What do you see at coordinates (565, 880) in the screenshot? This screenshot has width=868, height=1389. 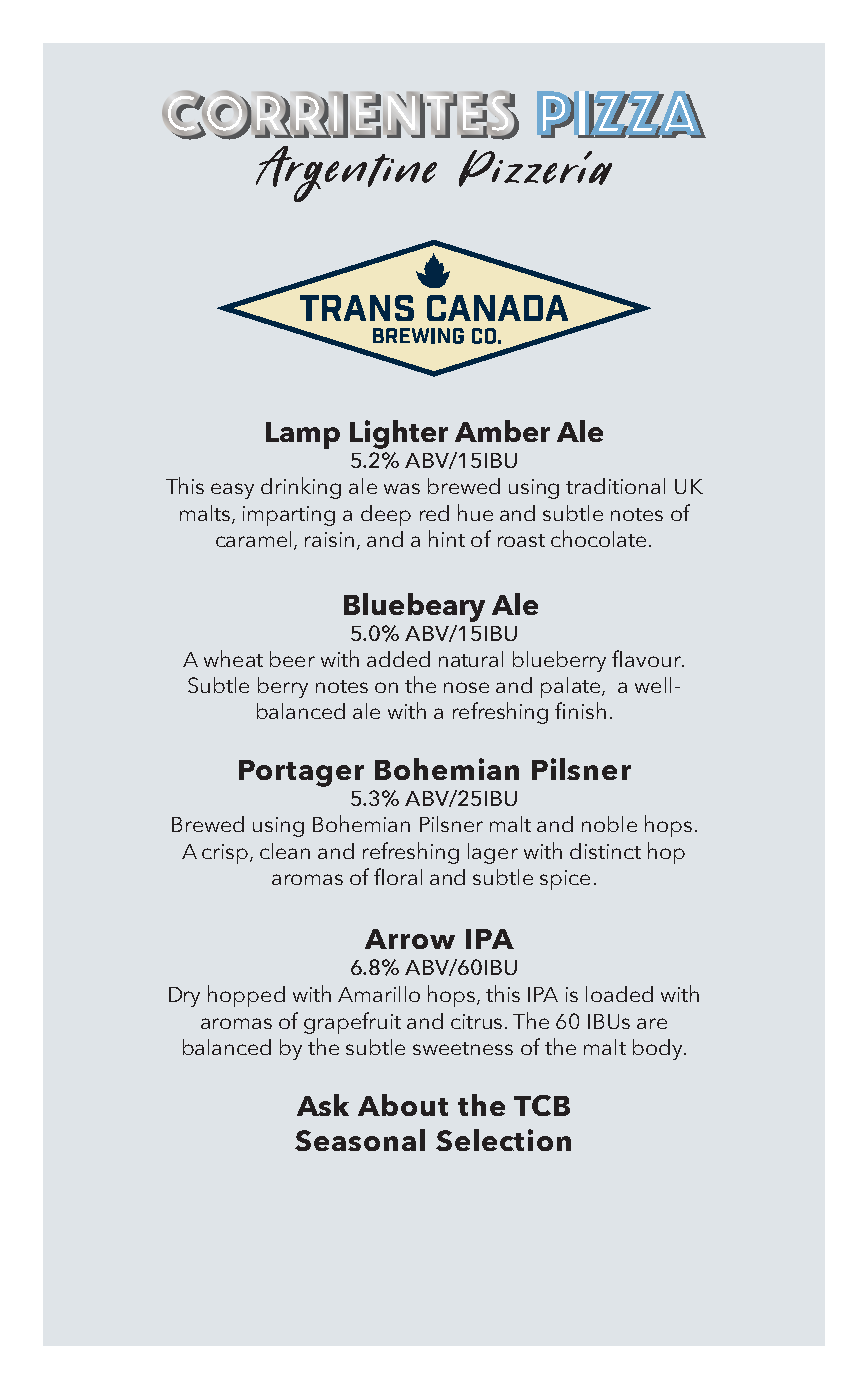 I see `spice` at bounding box center [565, 880].
